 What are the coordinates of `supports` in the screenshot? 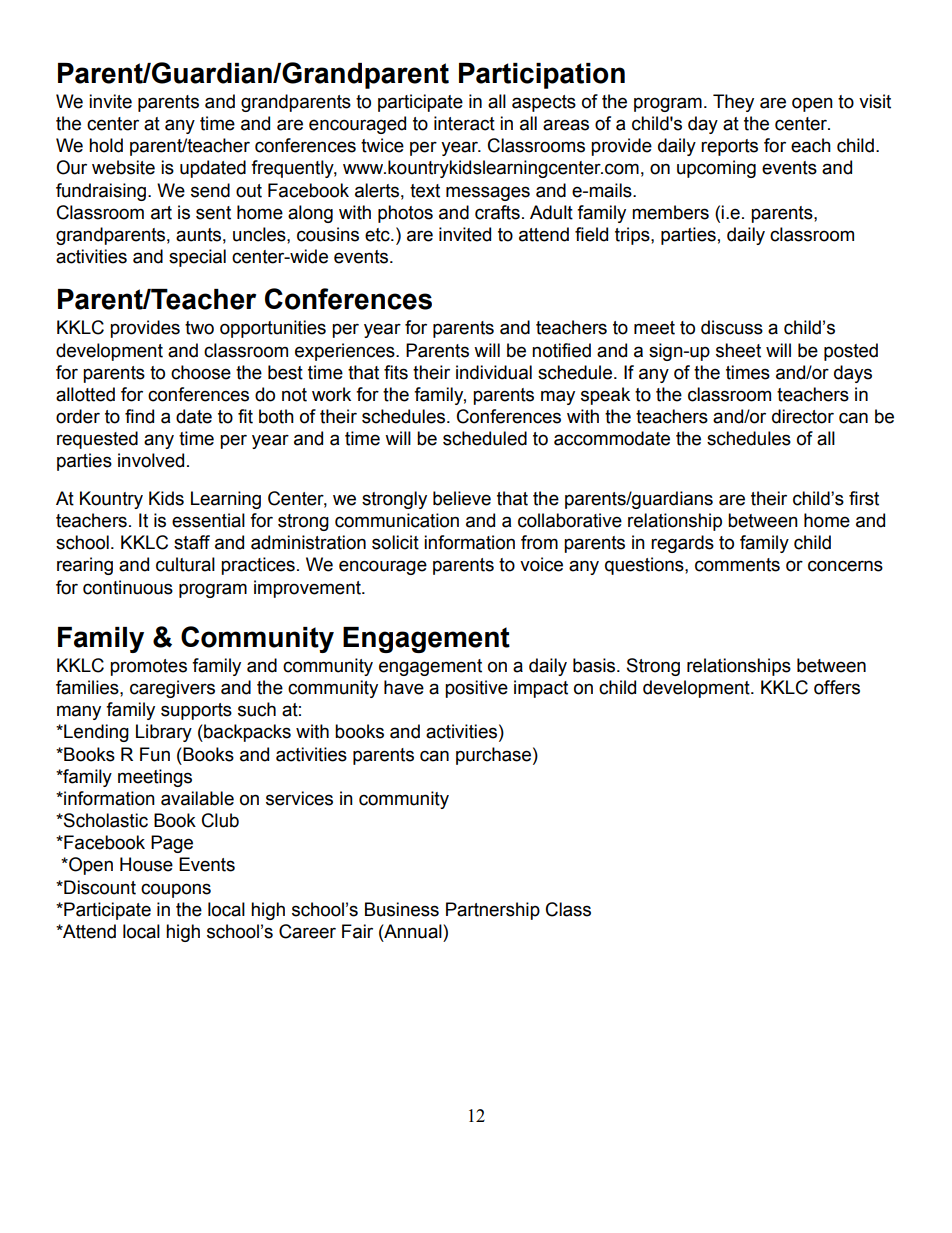 It's located at (196, 711).
